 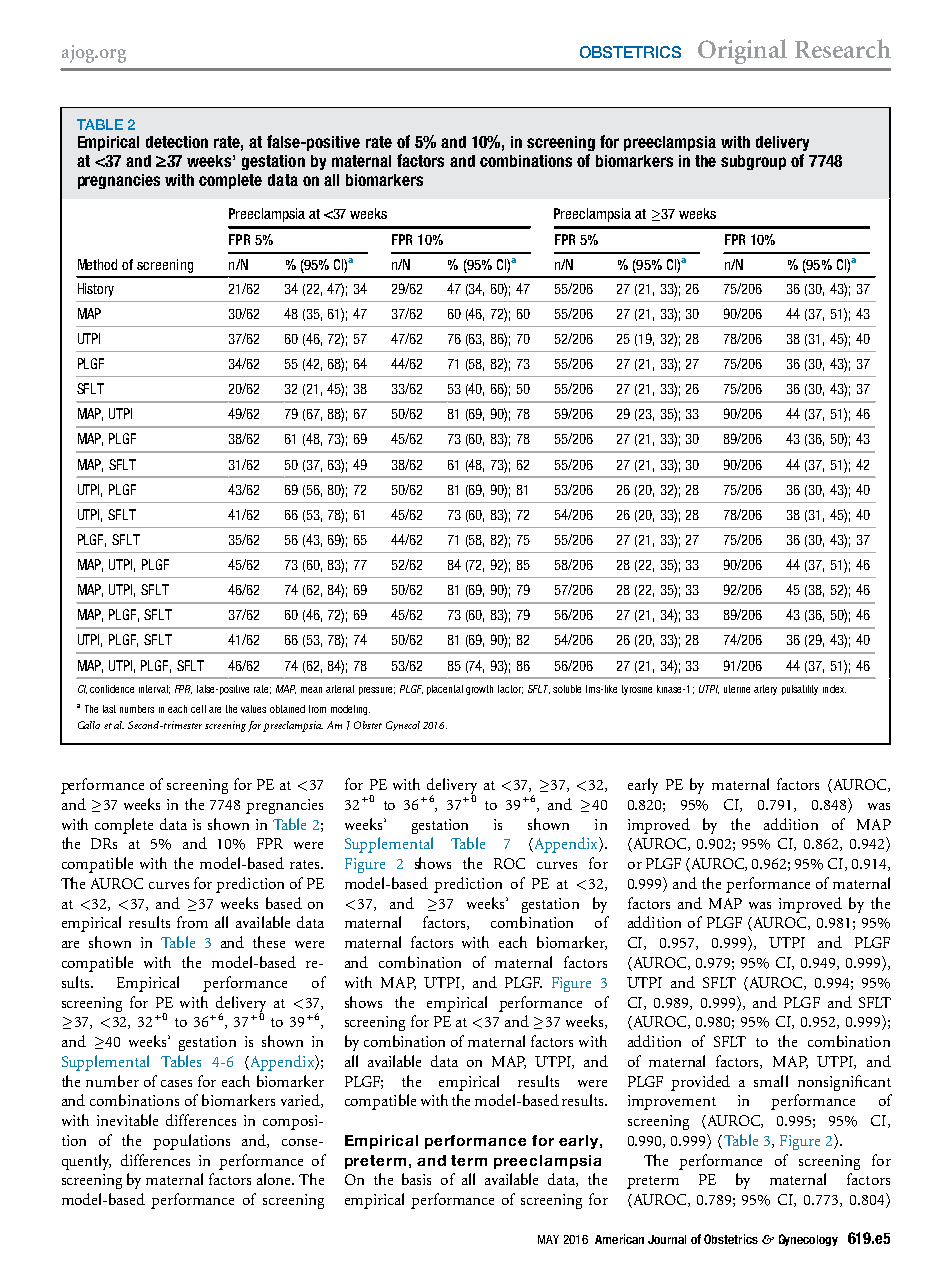 What do you see at coordinates (737, 689) in the document?
I see `uterine` at bounding box center [737, 689].
